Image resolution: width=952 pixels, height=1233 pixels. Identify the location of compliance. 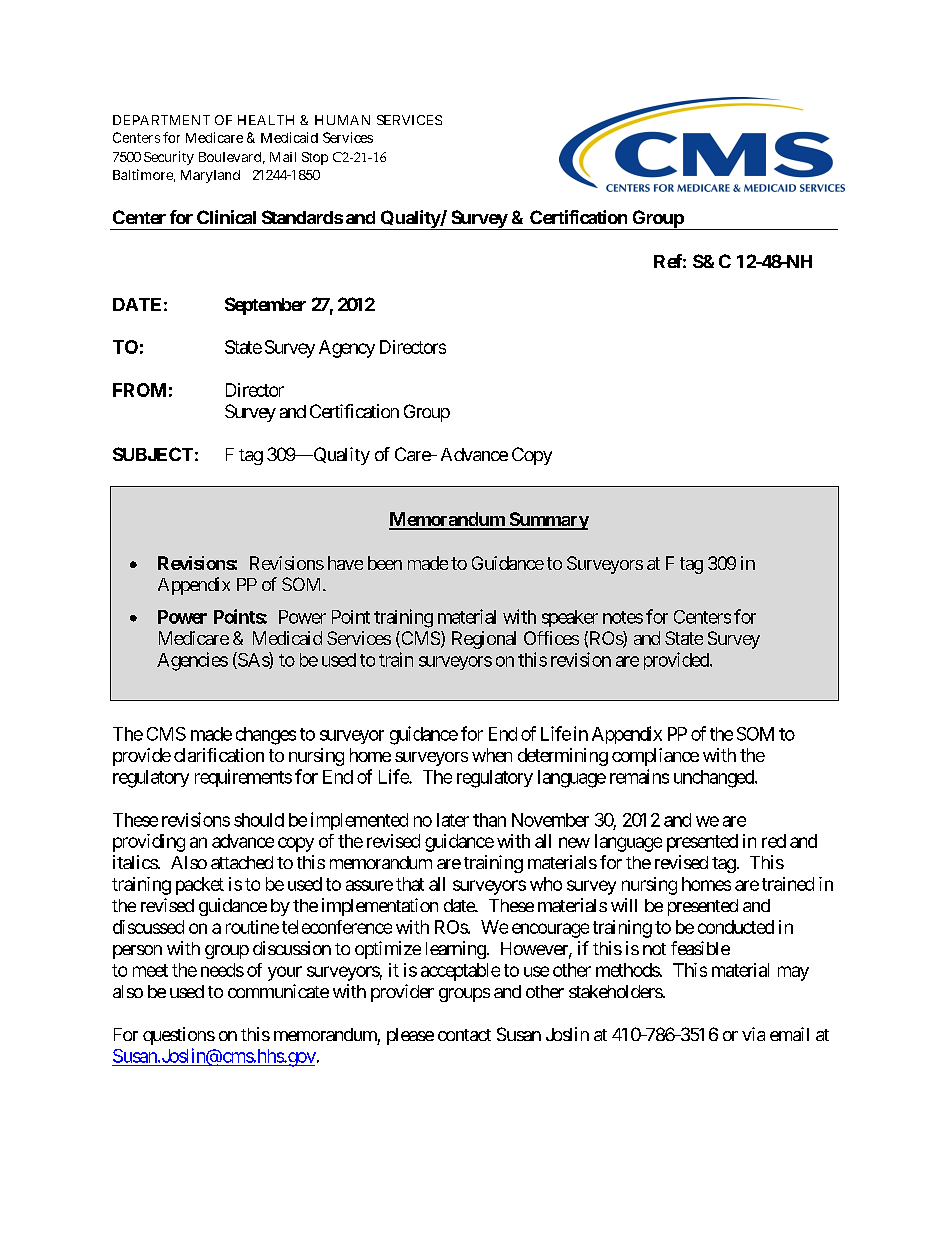
(655, 757).
